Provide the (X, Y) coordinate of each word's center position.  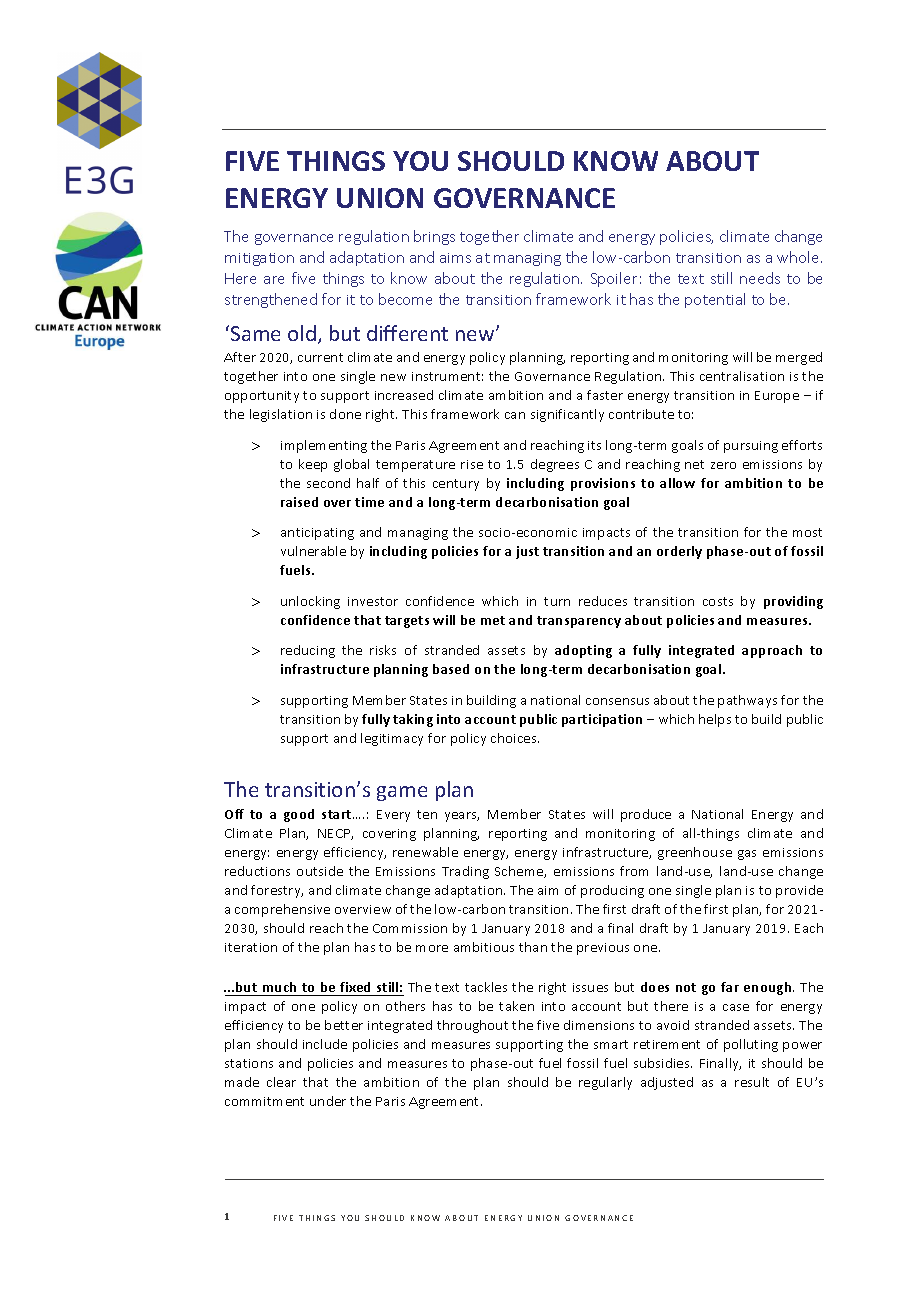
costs (718, 601)
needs (760, 278)
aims (455, 258)
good (299, 815)
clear (281, 1082)
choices (515, 738)
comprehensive (282, 910)
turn (557, 601)
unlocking (310, 602)
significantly (567, 415)
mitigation (259, 259)
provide (799, 891)
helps (715, 720)
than (533, 947)
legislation (281, 415)
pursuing (751, 447)
